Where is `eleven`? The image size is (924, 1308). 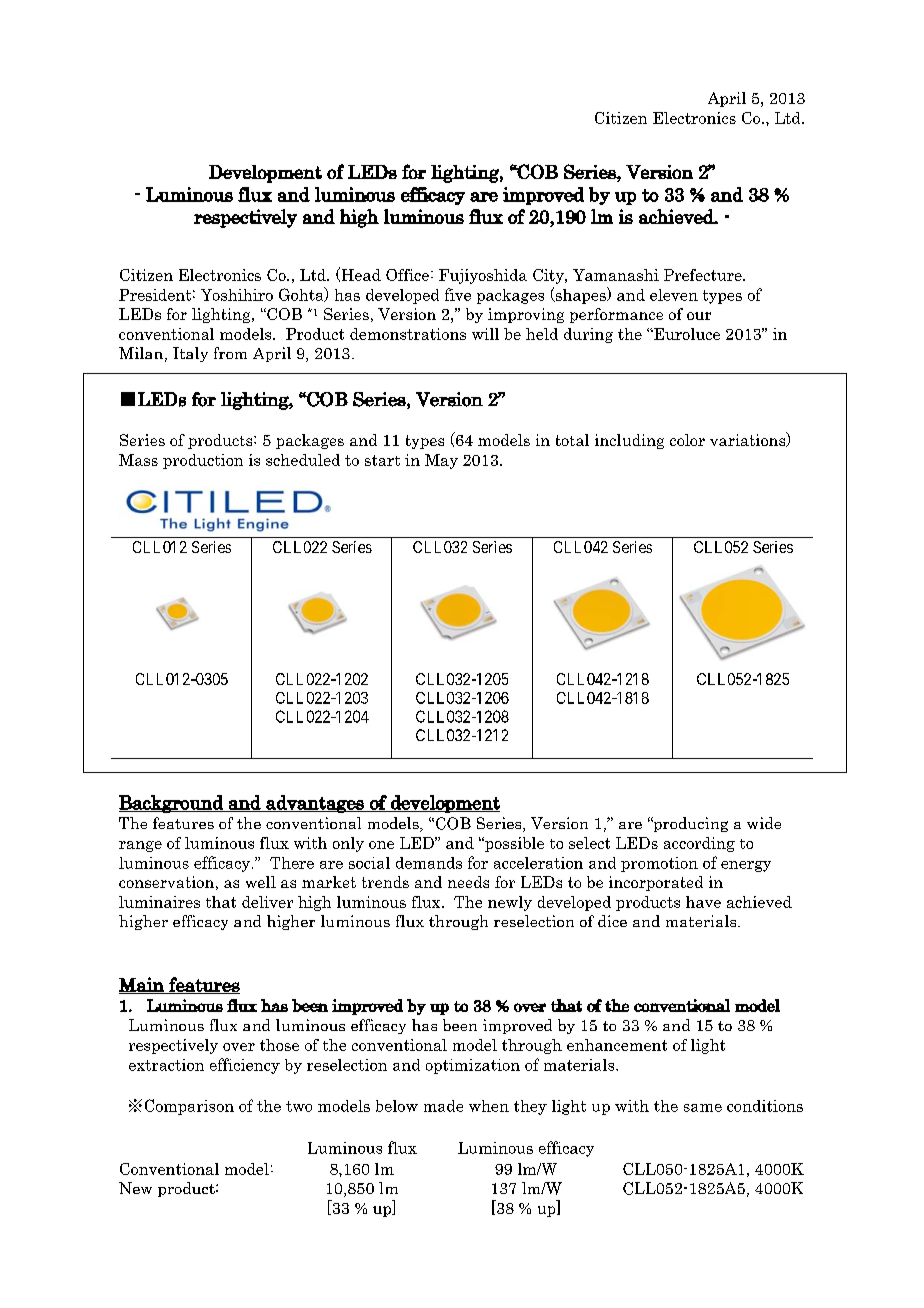
eleven is located at coordinates (674, 295).
